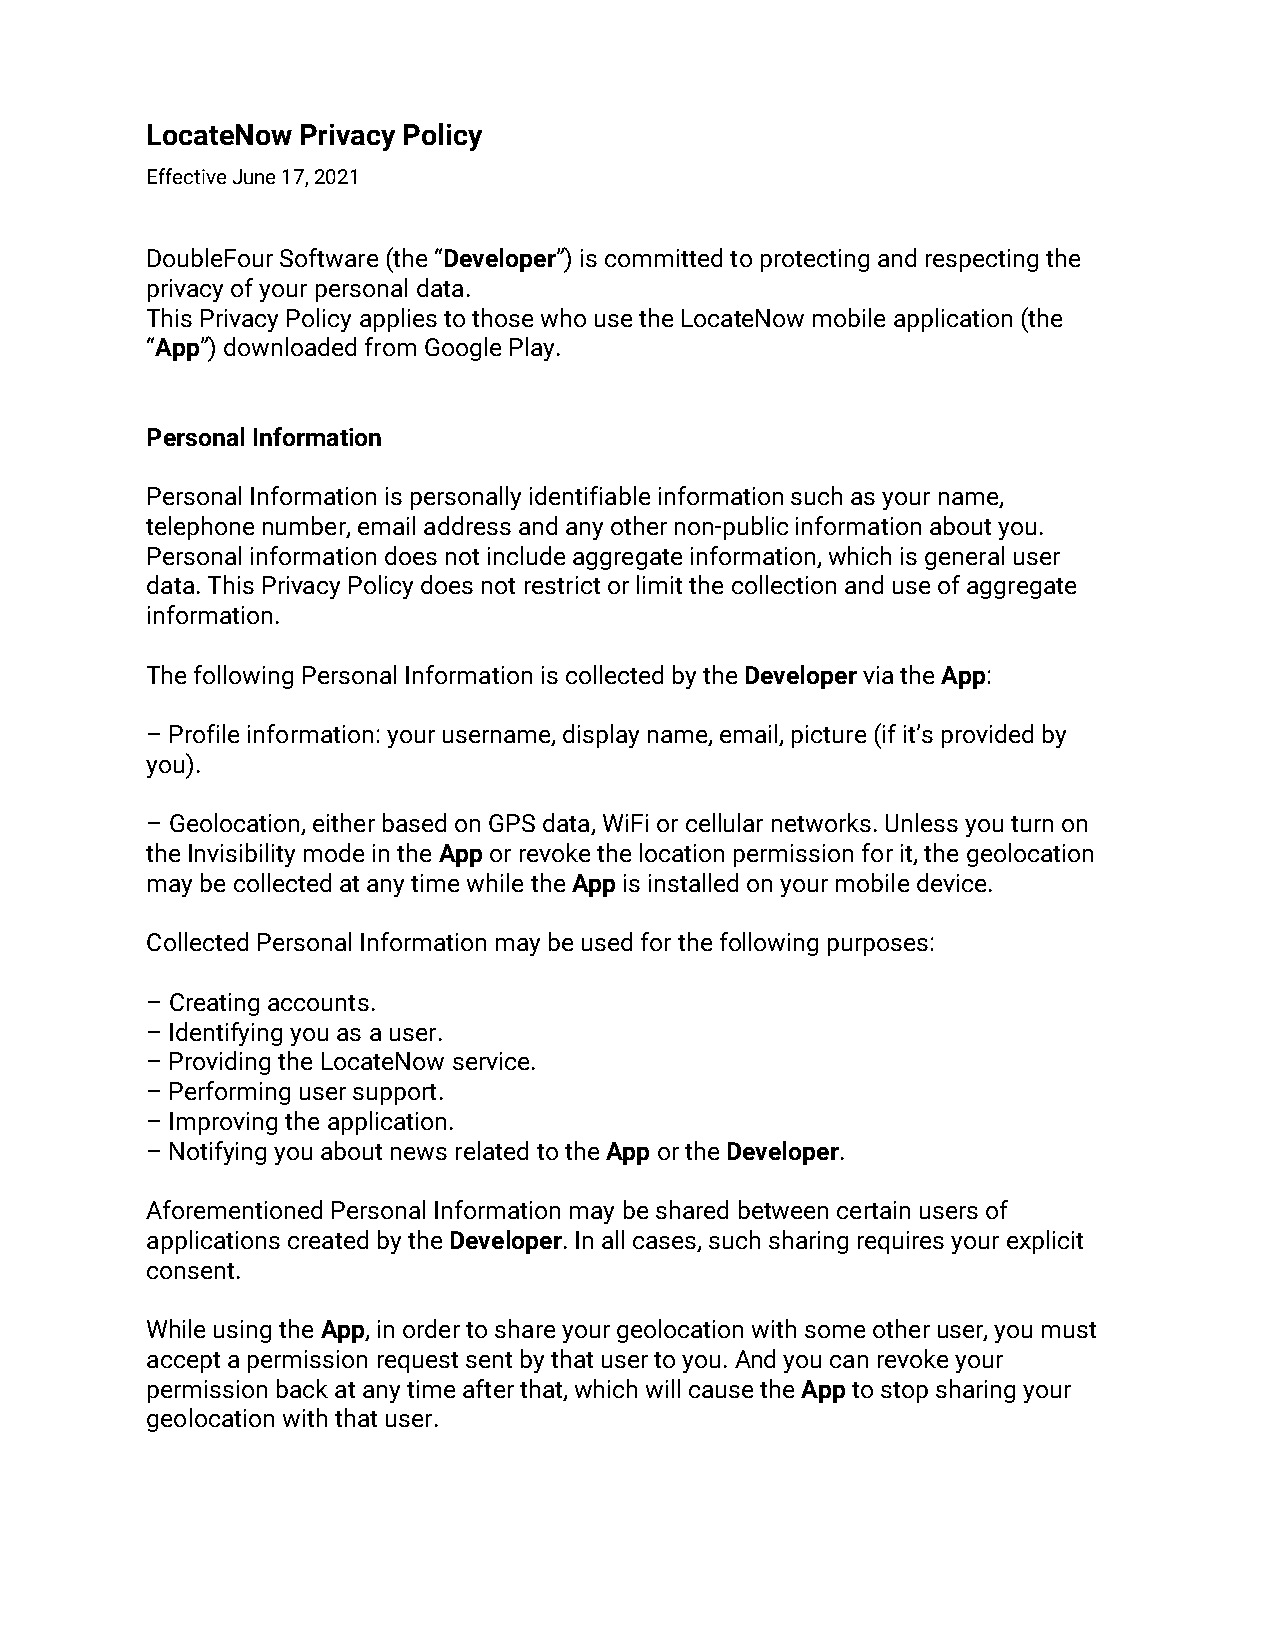  Describe the element at coordinates (951, 882) in the screenshot. I see `device` at that location.
